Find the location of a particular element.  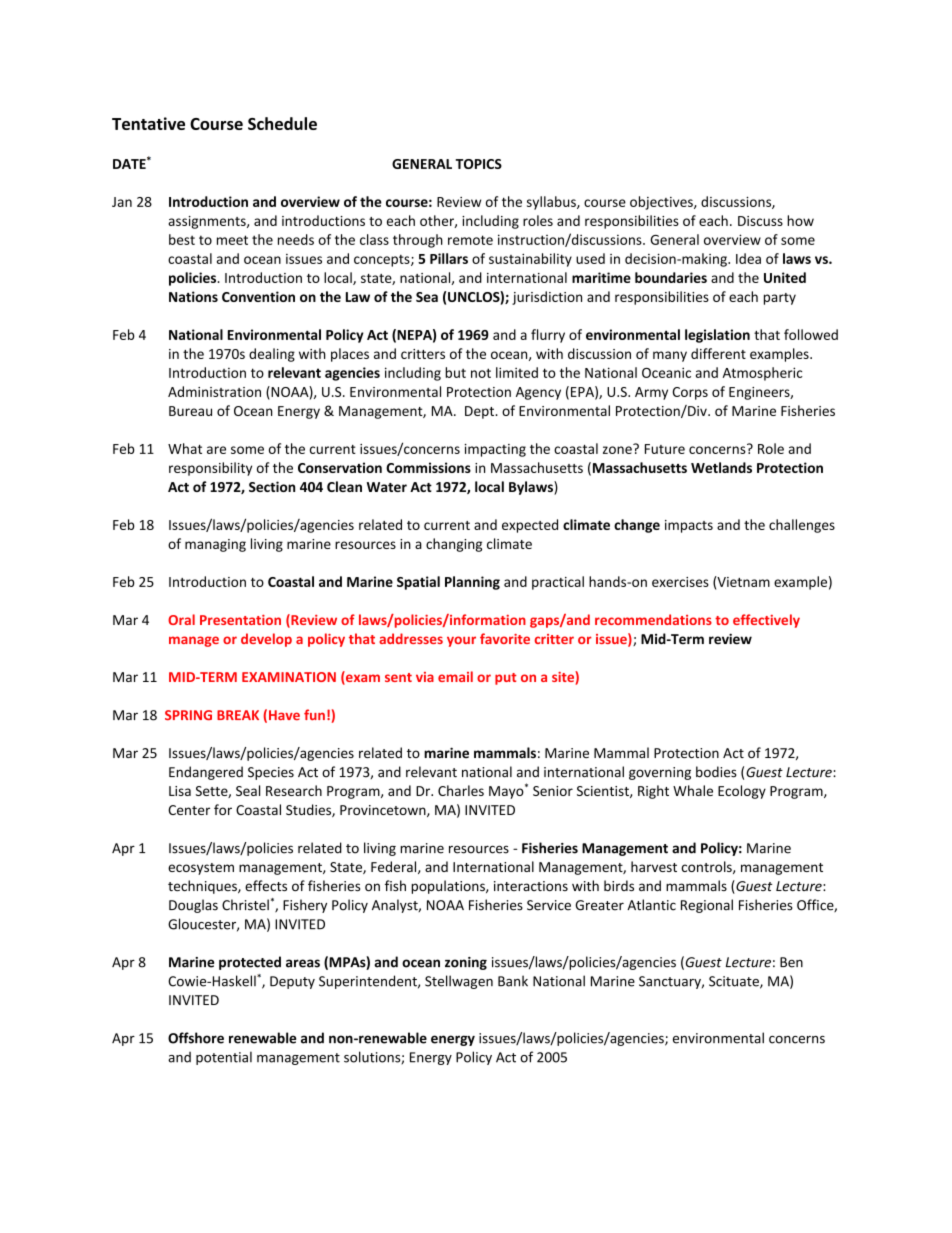

Oral is located at coordinates (181, 619).
